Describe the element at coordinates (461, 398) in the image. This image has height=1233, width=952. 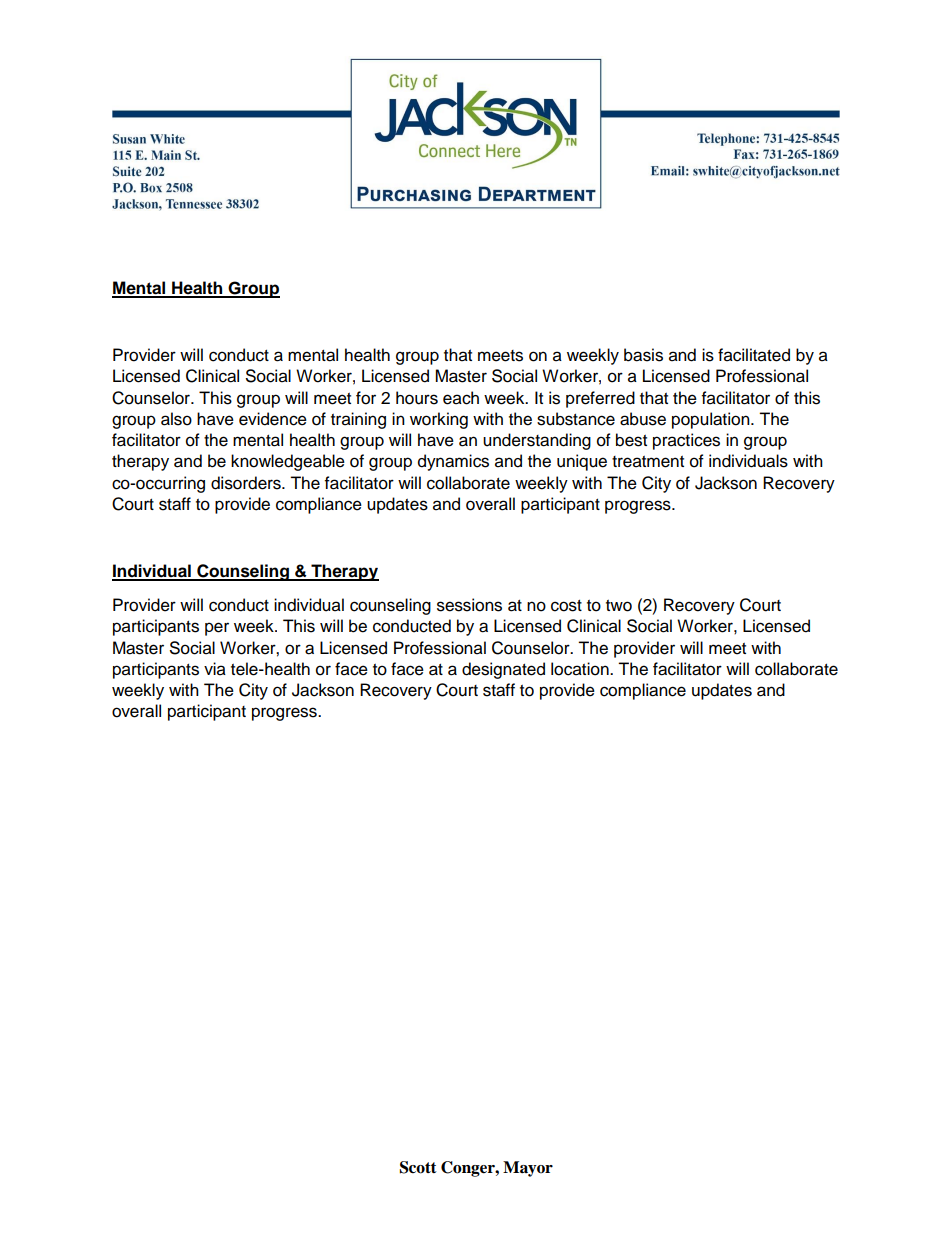
I see `each` at that location.
